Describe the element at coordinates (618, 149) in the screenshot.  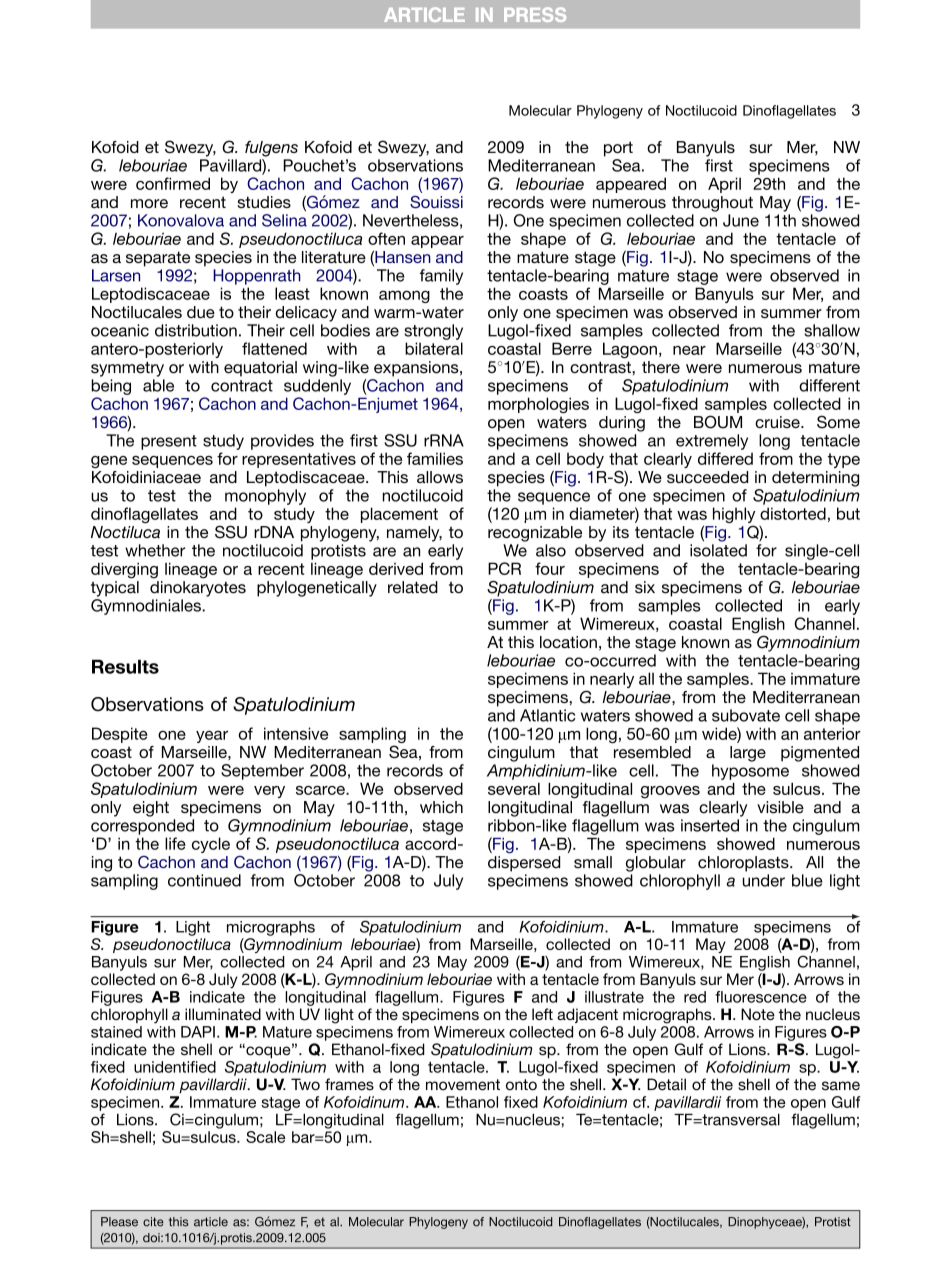
I see `port` at that location.
